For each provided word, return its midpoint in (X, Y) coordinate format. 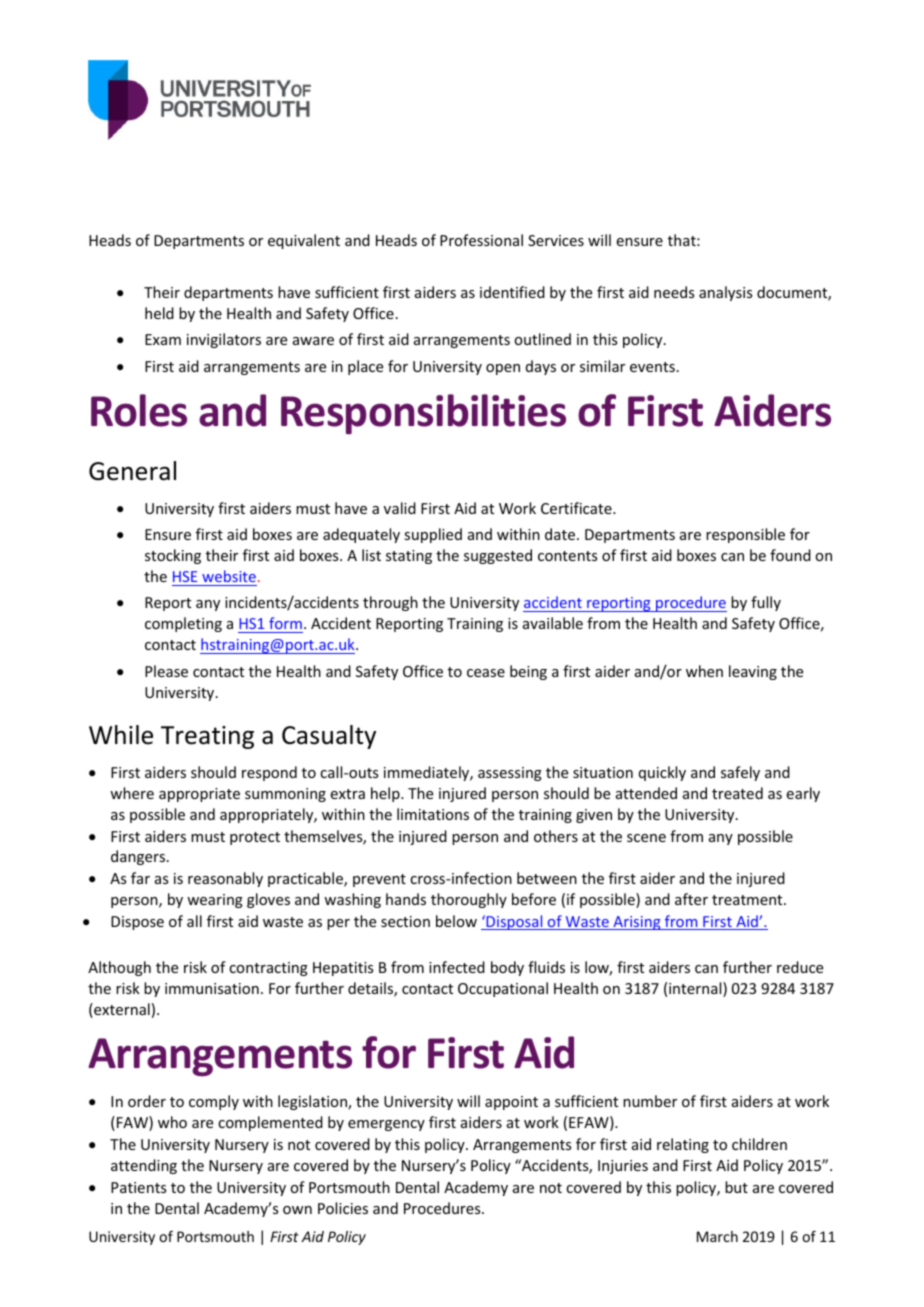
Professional (481, 240)
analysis (725, 293)
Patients (138, 1187)
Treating (207, 737)
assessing (510, 774)
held (159, 313)
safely (740, 773)
